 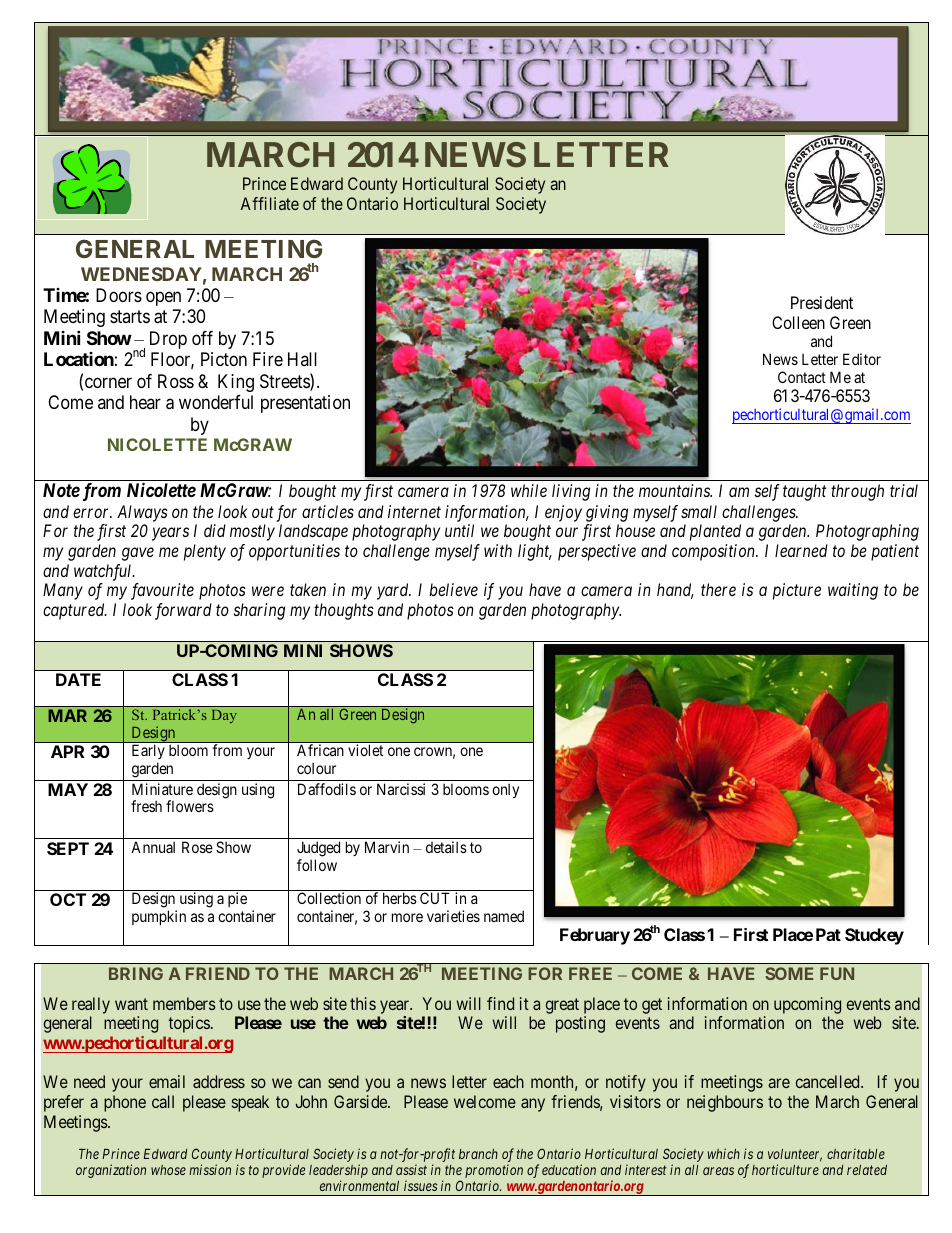 I want to click on branch, so click(x=478, y=1154).
